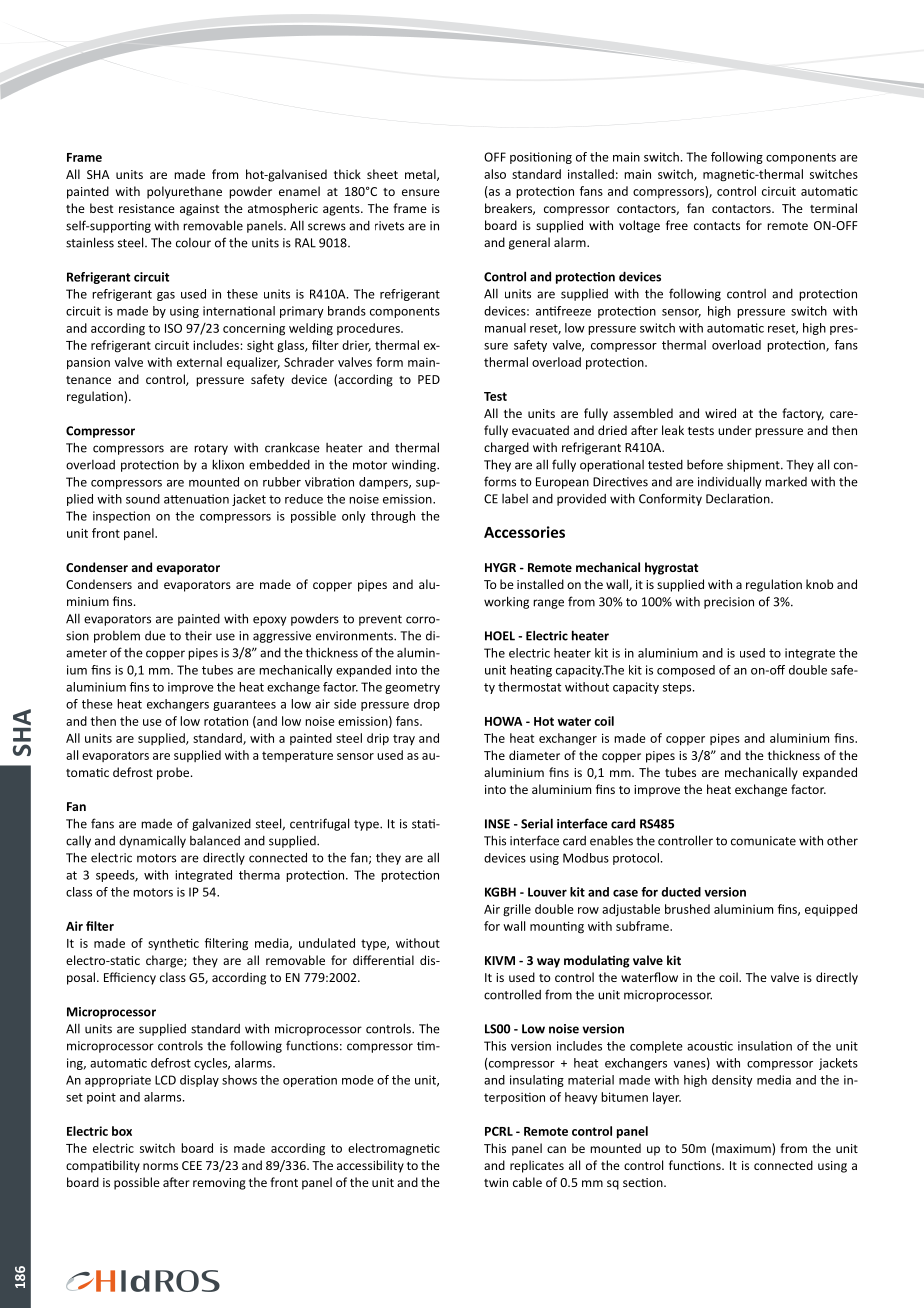 The height and width of the page is (1308, 924). What do you see at coordinates (198, 636) in the page?
I see `their` at bounding box center [198, 636].
